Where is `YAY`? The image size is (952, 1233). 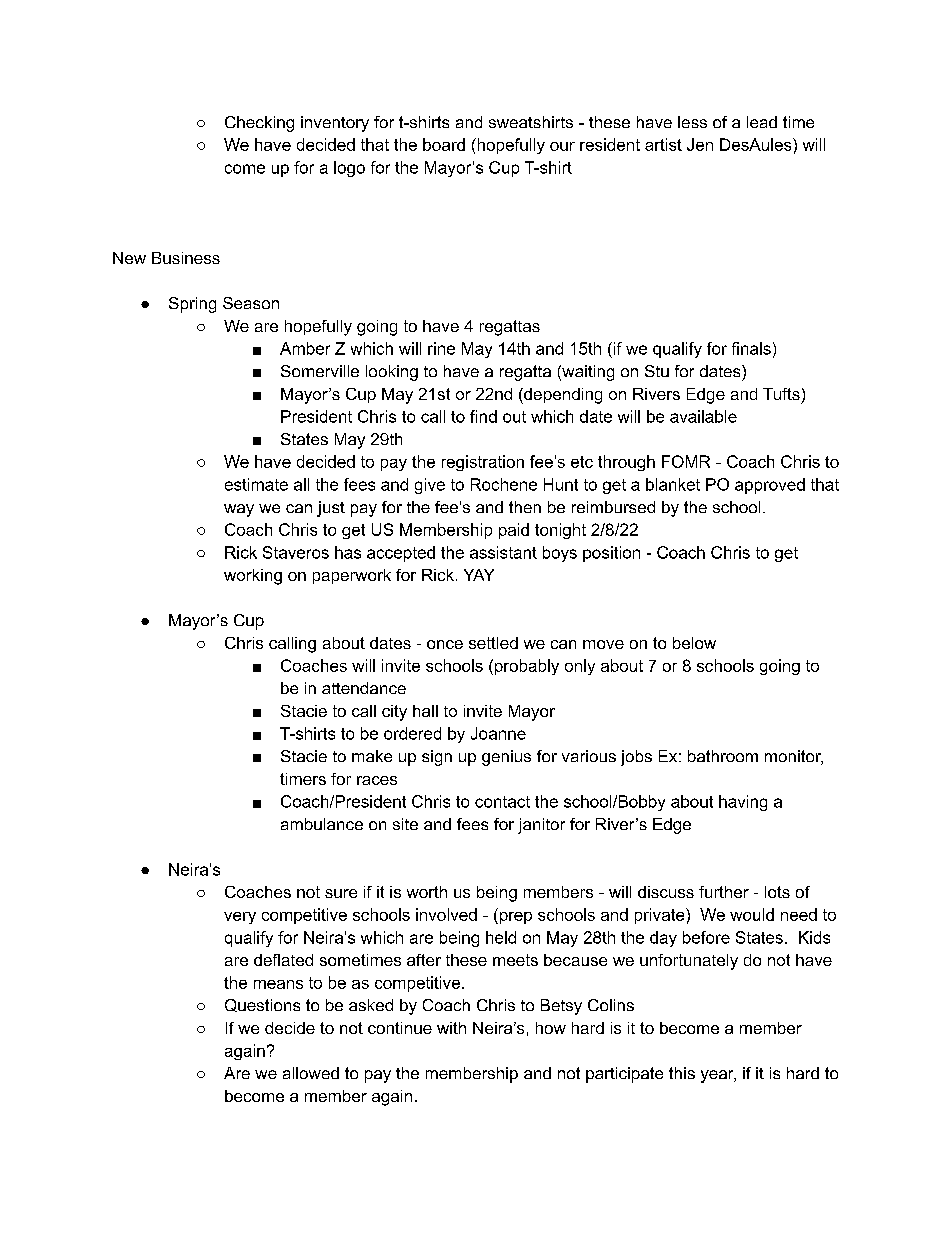 YAY is located at coordinates (479, 575).
